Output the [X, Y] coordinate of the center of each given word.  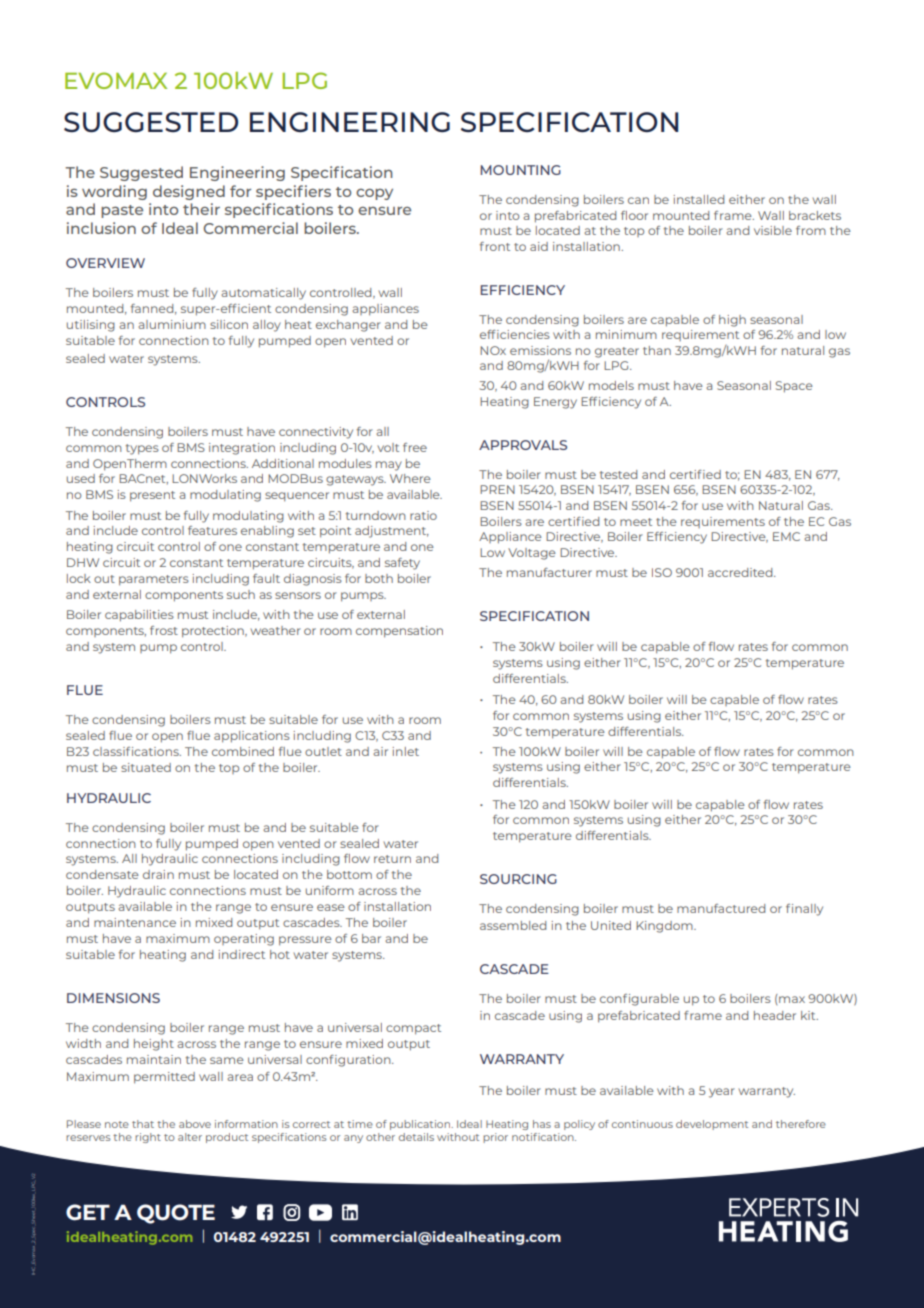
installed [699, 199]
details [416, 1137]
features [212, 530]
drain [158, 874]
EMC [786, 536]
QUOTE [176, 1214]
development [712, 1125]
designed [189, 192]
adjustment [392, 532]
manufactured [721, 908]
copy [374, 194]
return [392, 859]
